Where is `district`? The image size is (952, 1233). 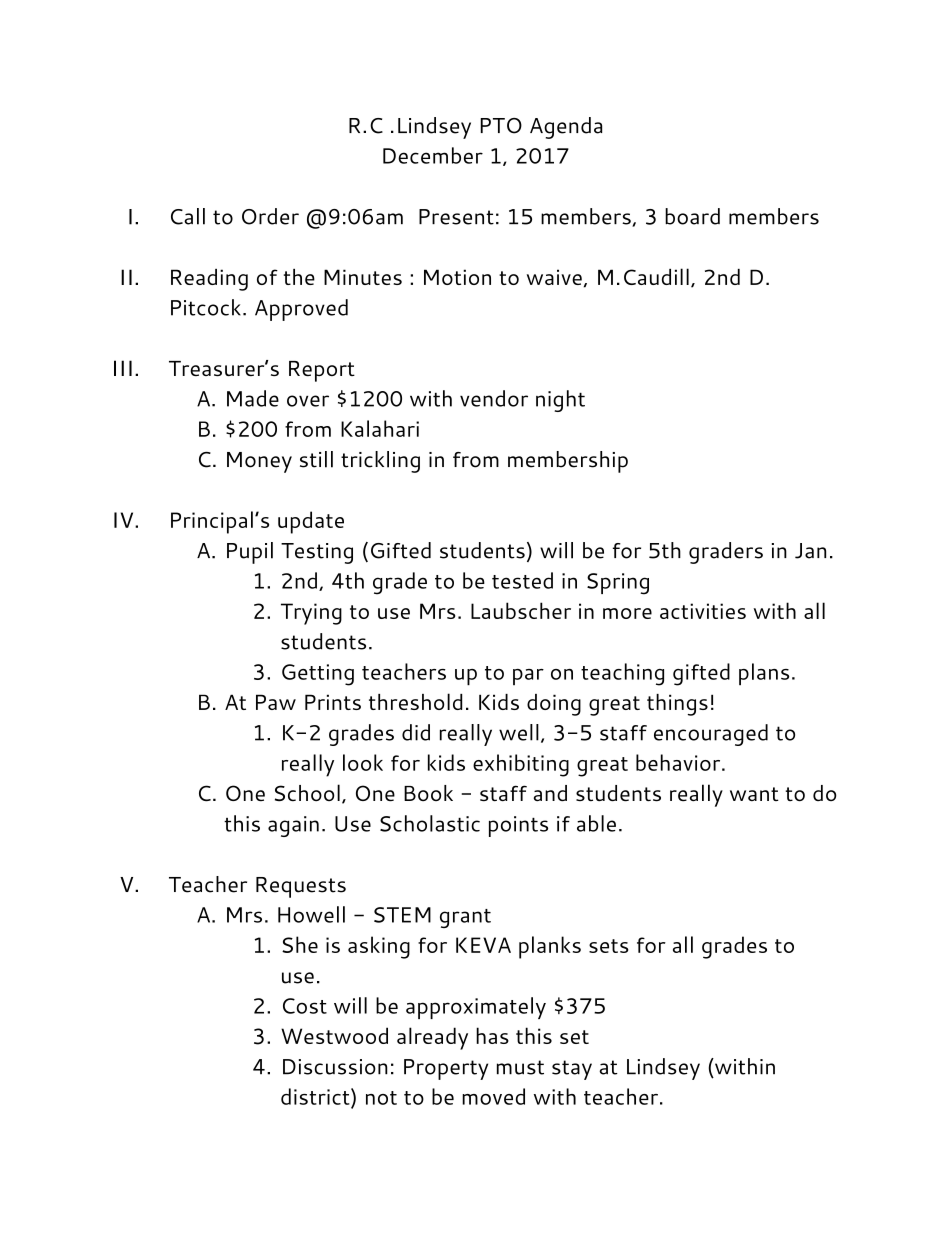
district is located at coordinates (316, 1096).
